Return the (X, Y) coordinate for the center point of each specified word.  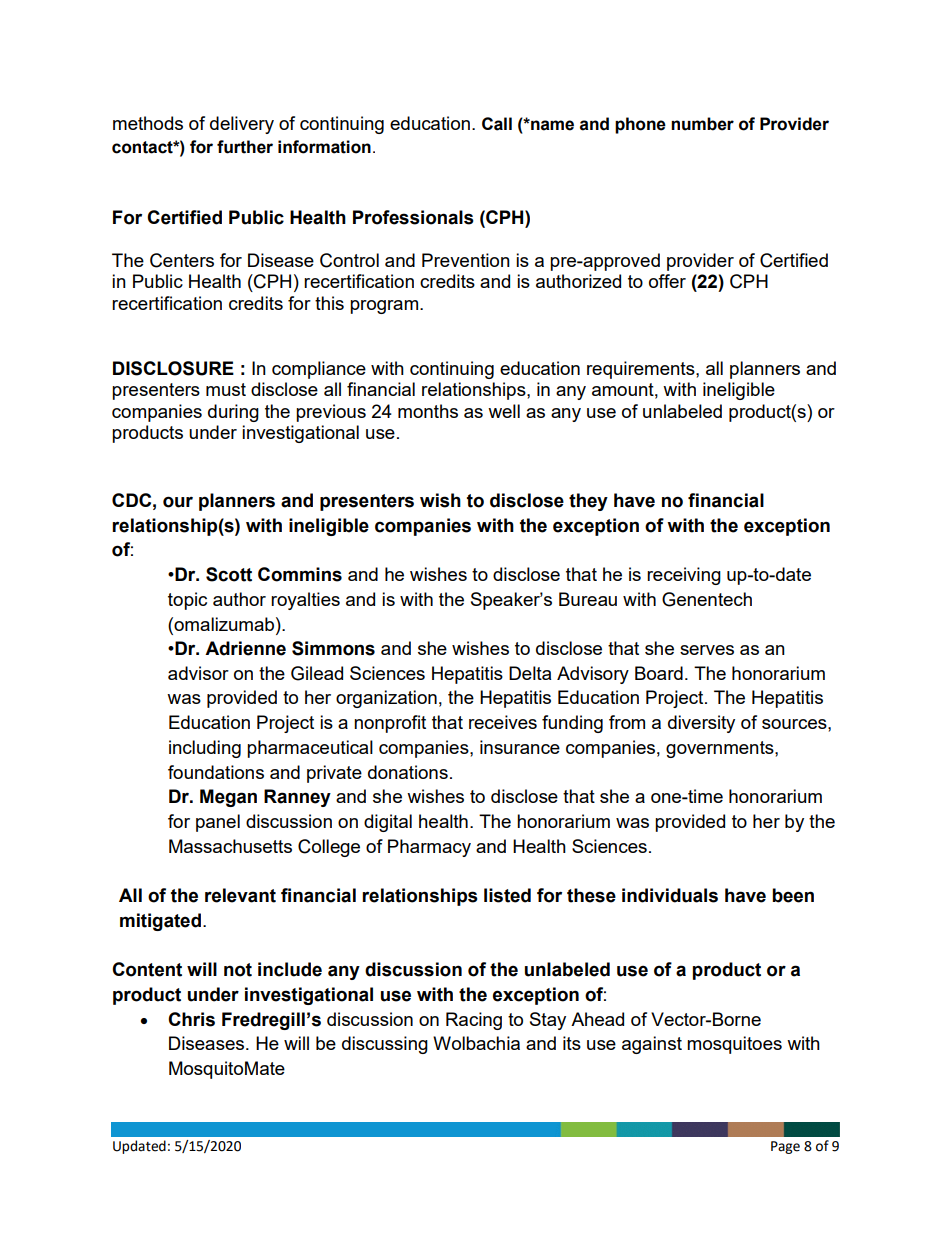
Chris (191, 1019)
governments (721, 749)
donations (408, 772)
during (233, 413)
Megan (228, 798)
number (702, 124)
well (504, 411)
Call (497, 124)
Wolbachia (476, 1043)
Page (785, 1147)
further (245, 147)
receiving (684, 576)
